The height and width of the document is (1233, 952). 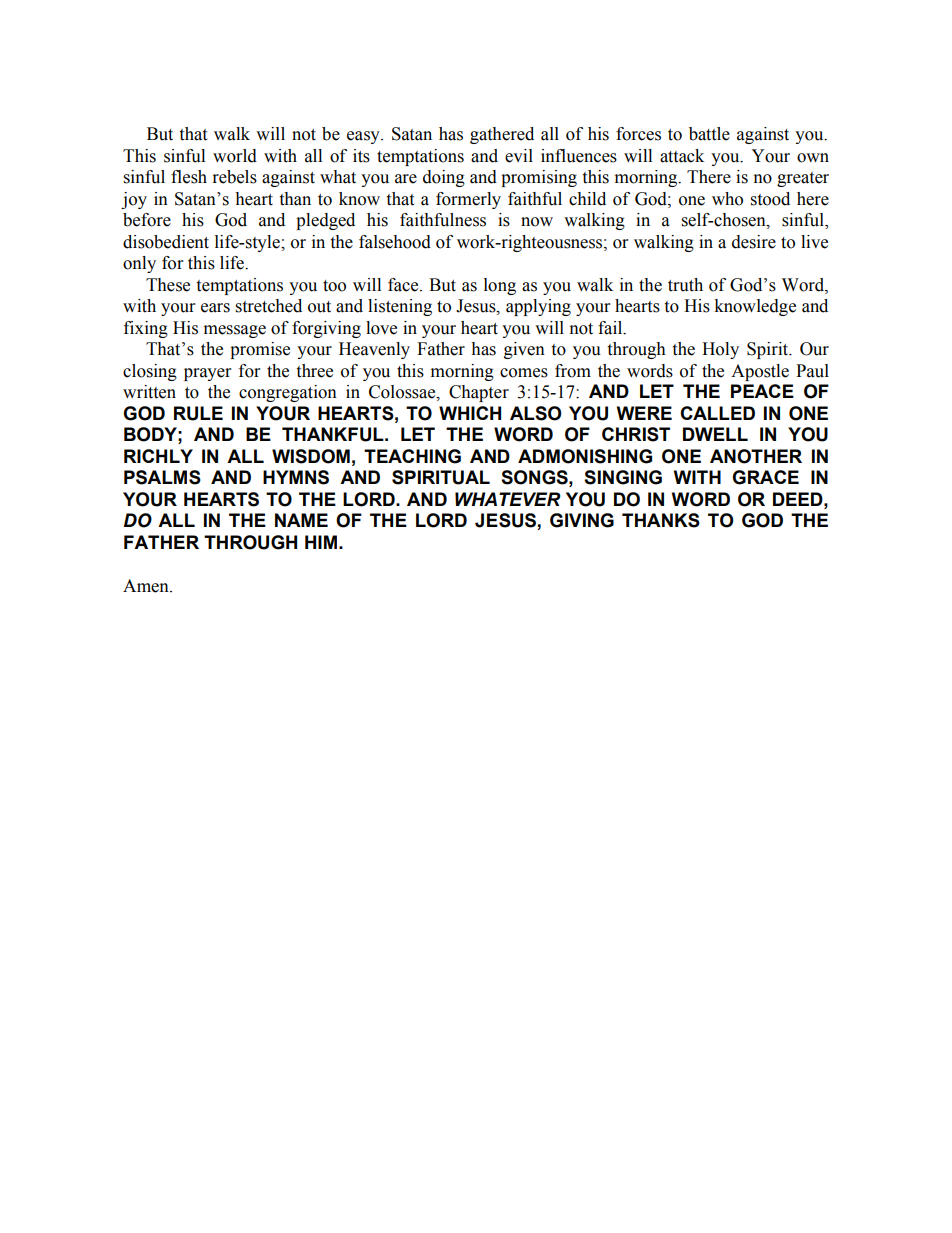 What do you see at coordinates (720, 350) in the document?
I see `Holy` at bounding box center [720, 350].
